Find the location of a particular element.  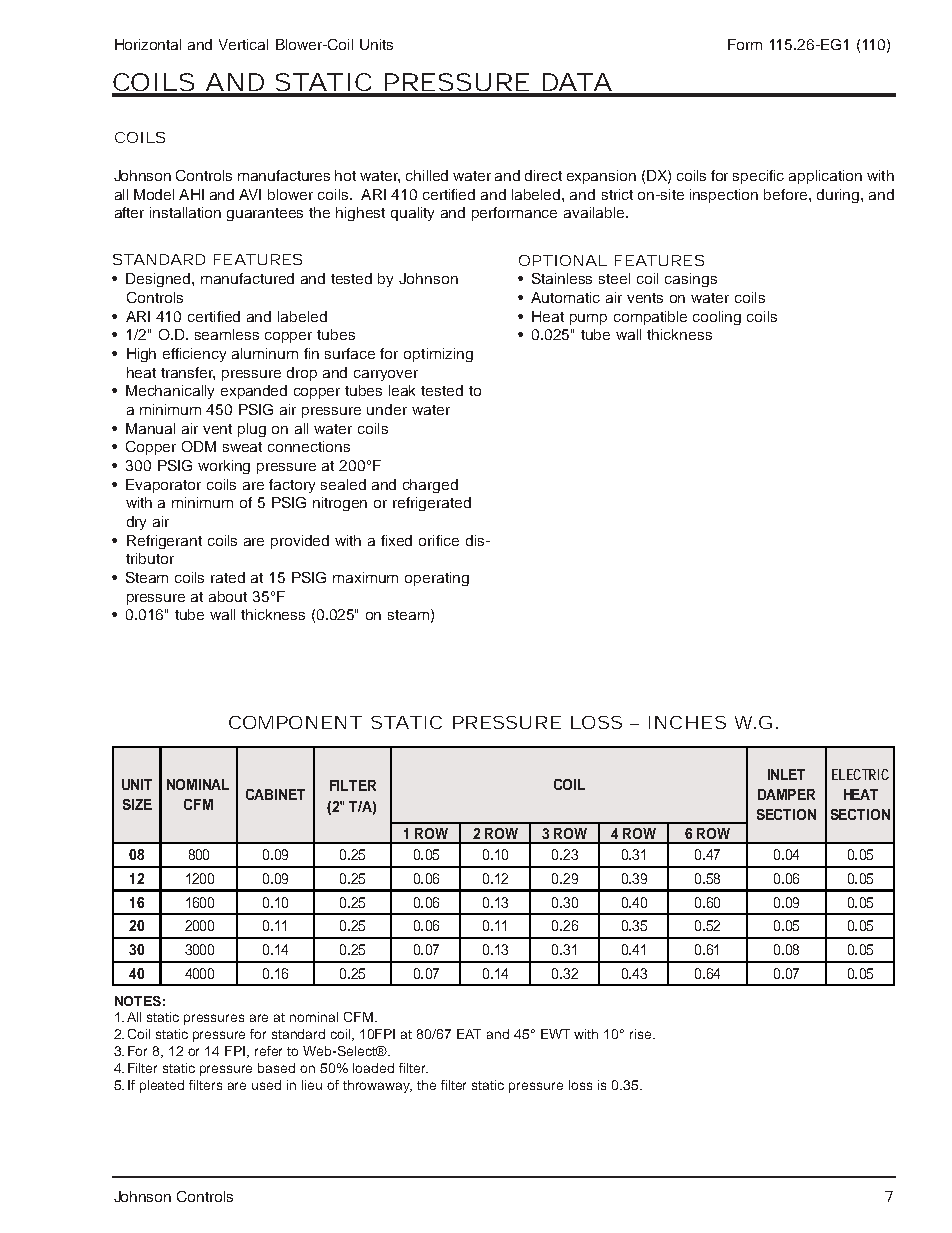

operating is located at coordinates (437, 579).
